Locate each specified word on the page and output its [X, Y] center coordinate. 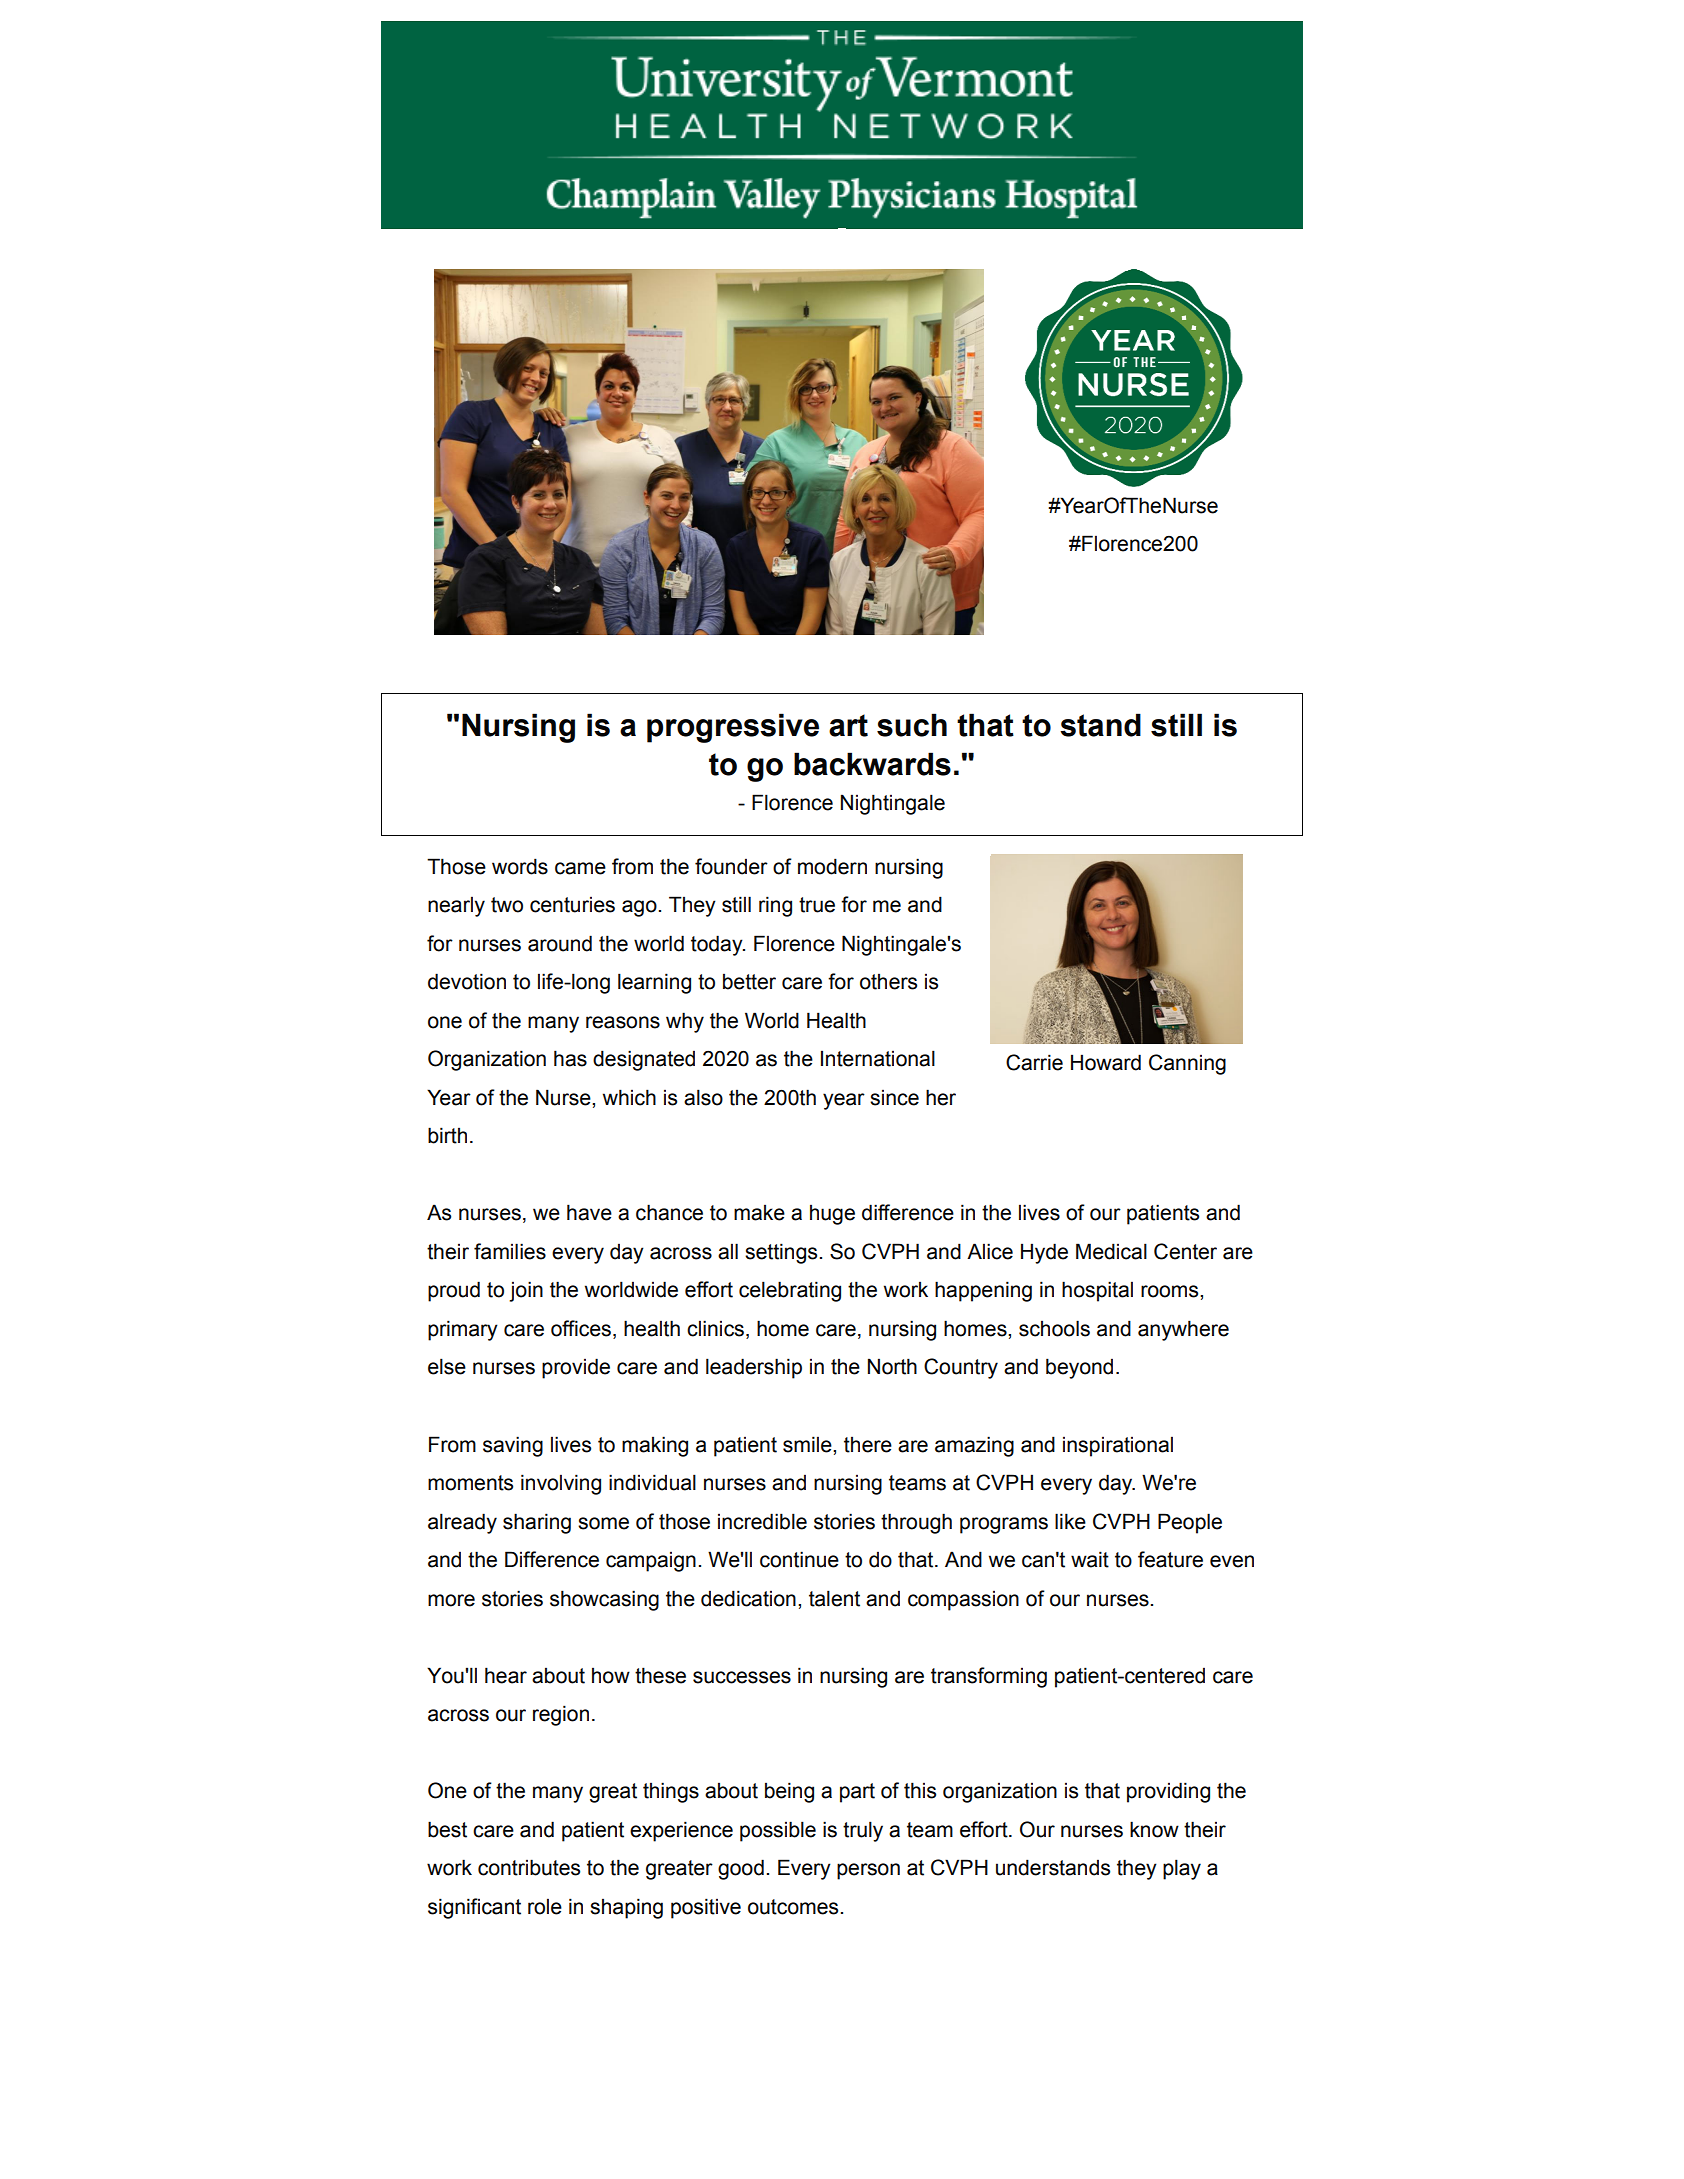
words [520, 866]
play [1182, 1869]
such [912, 725]
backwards [872, 764]
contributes [529, 1867]
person [868, 1871]
